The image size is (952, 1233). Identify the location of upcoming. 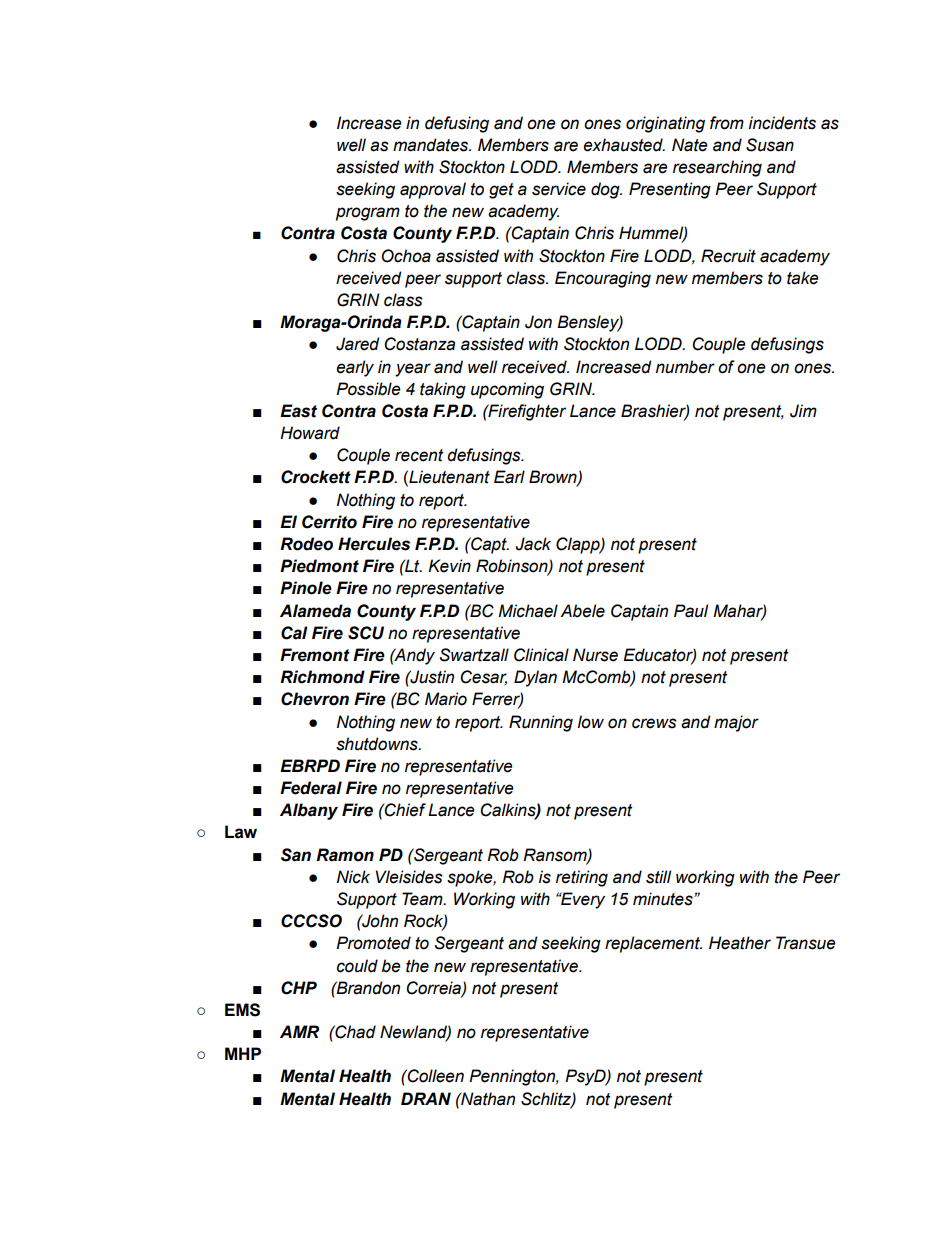
(507, 390).
